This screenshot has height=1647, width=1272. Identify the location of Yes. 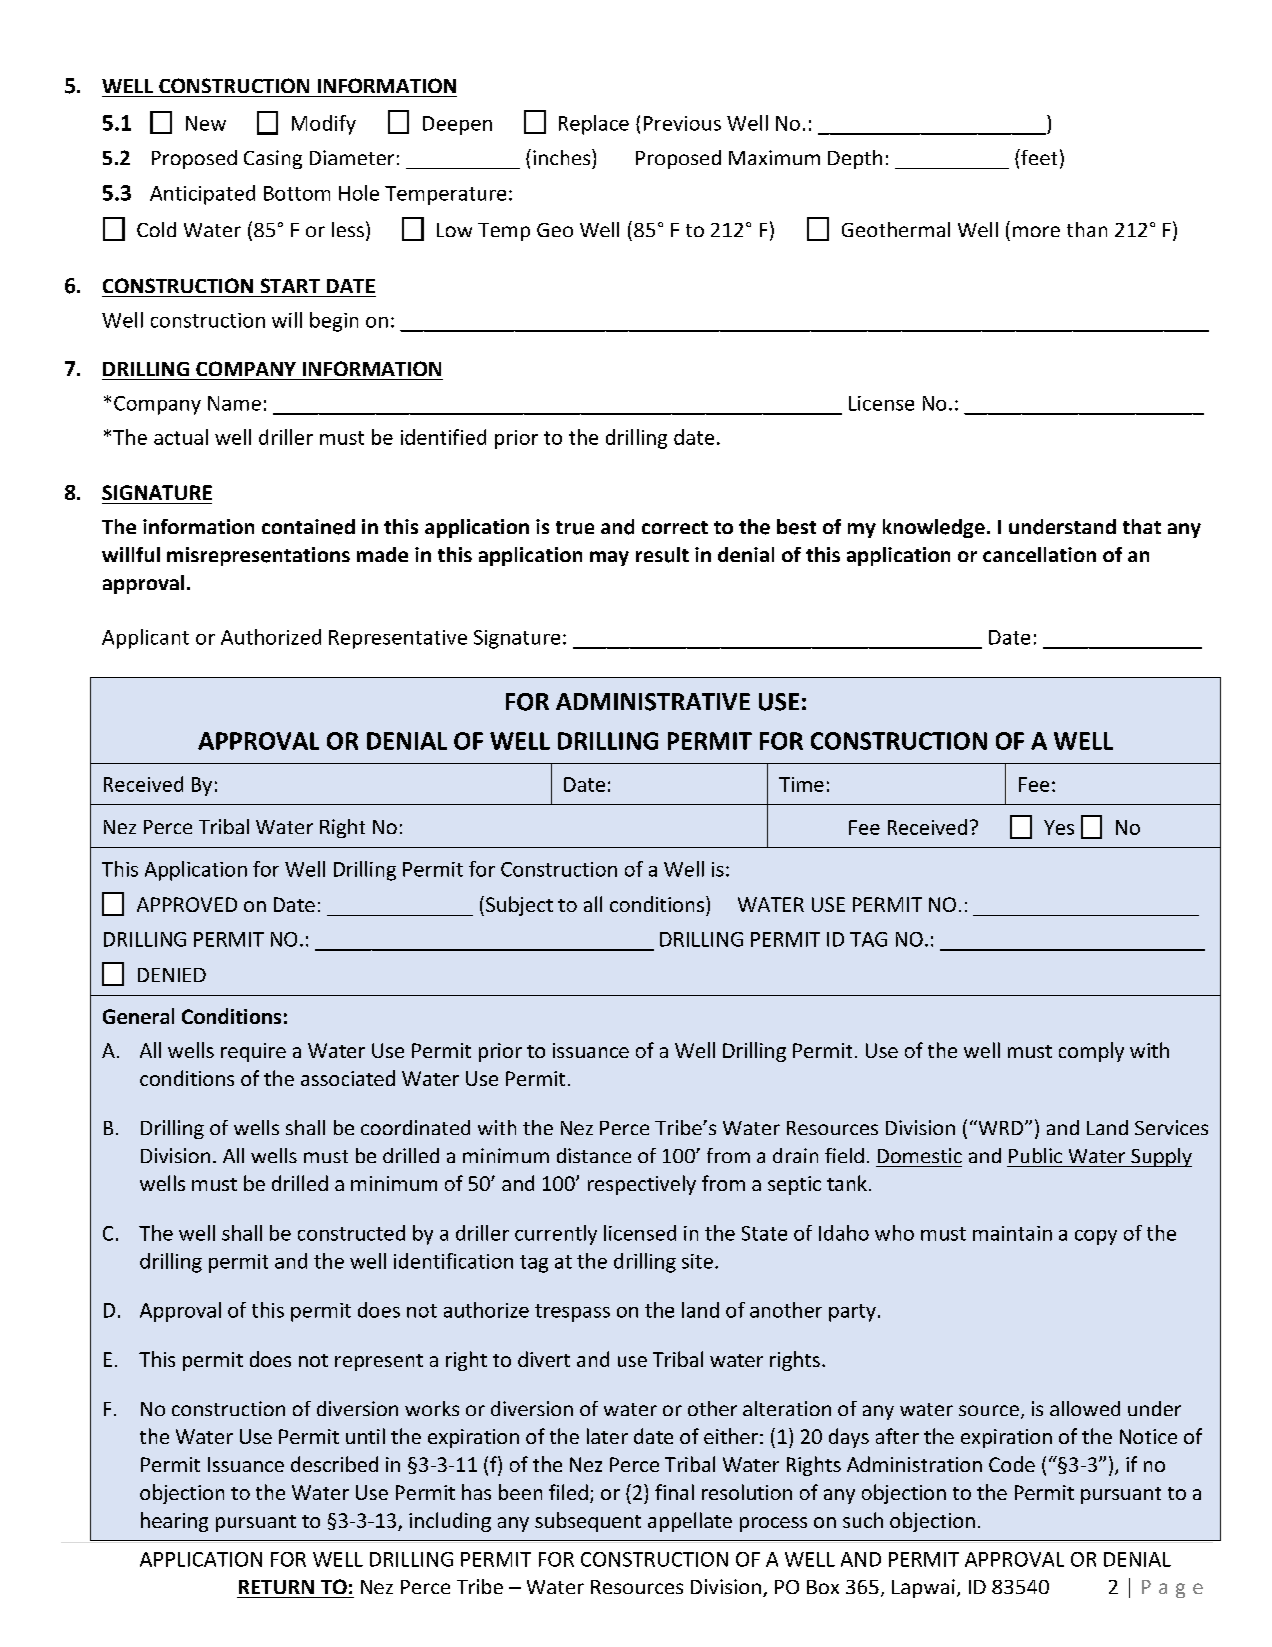
(1059, 827).
